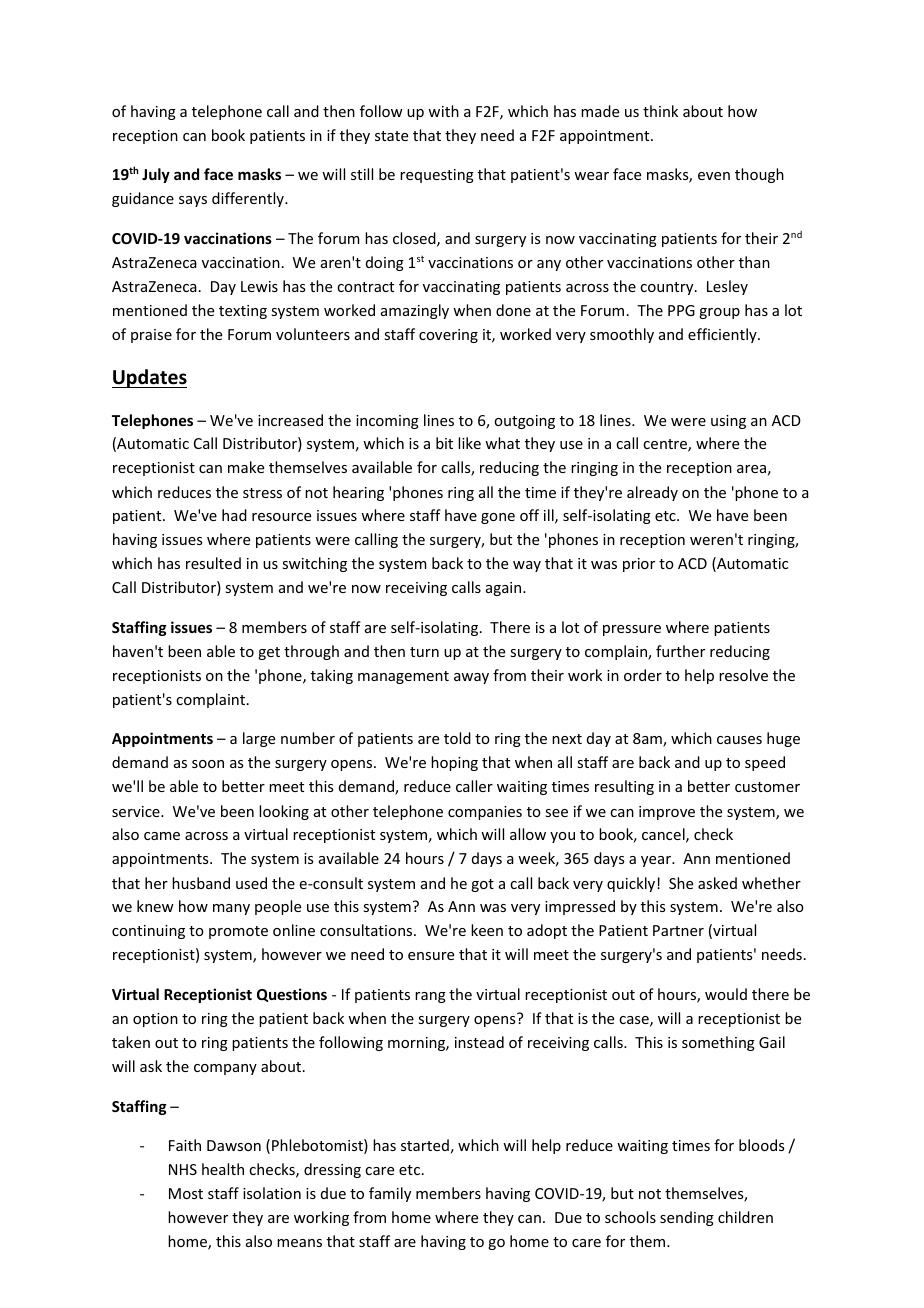 The width and height of the screenshot is (924, 1308). What do you see at coordinates (186, 1193) in the screenshot?
I see `Most` at bounding box center [186, 1193].
